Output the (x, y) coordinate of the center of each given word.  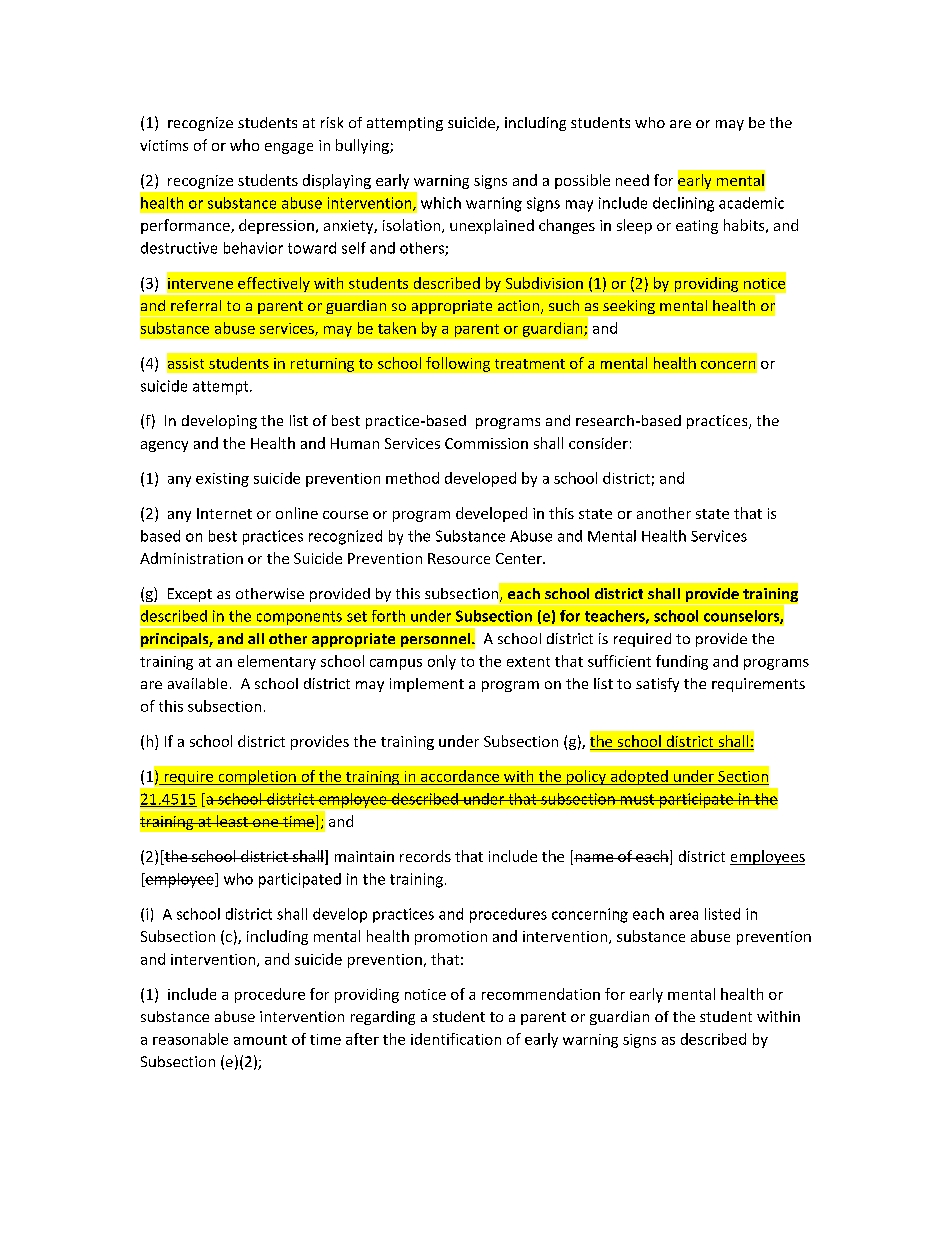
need (632, 180)
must (637, 799)
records (425, 856)
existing (222, 480)
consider (598, 443)
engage (289, 148)
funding (682, 662)
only (442, 662)
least (232, 821)
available (197, 683)
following (458, 364)
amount (260, 1040)
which (441, 203)
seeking (629, 307)
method (412, 478)
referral (196, 305)
